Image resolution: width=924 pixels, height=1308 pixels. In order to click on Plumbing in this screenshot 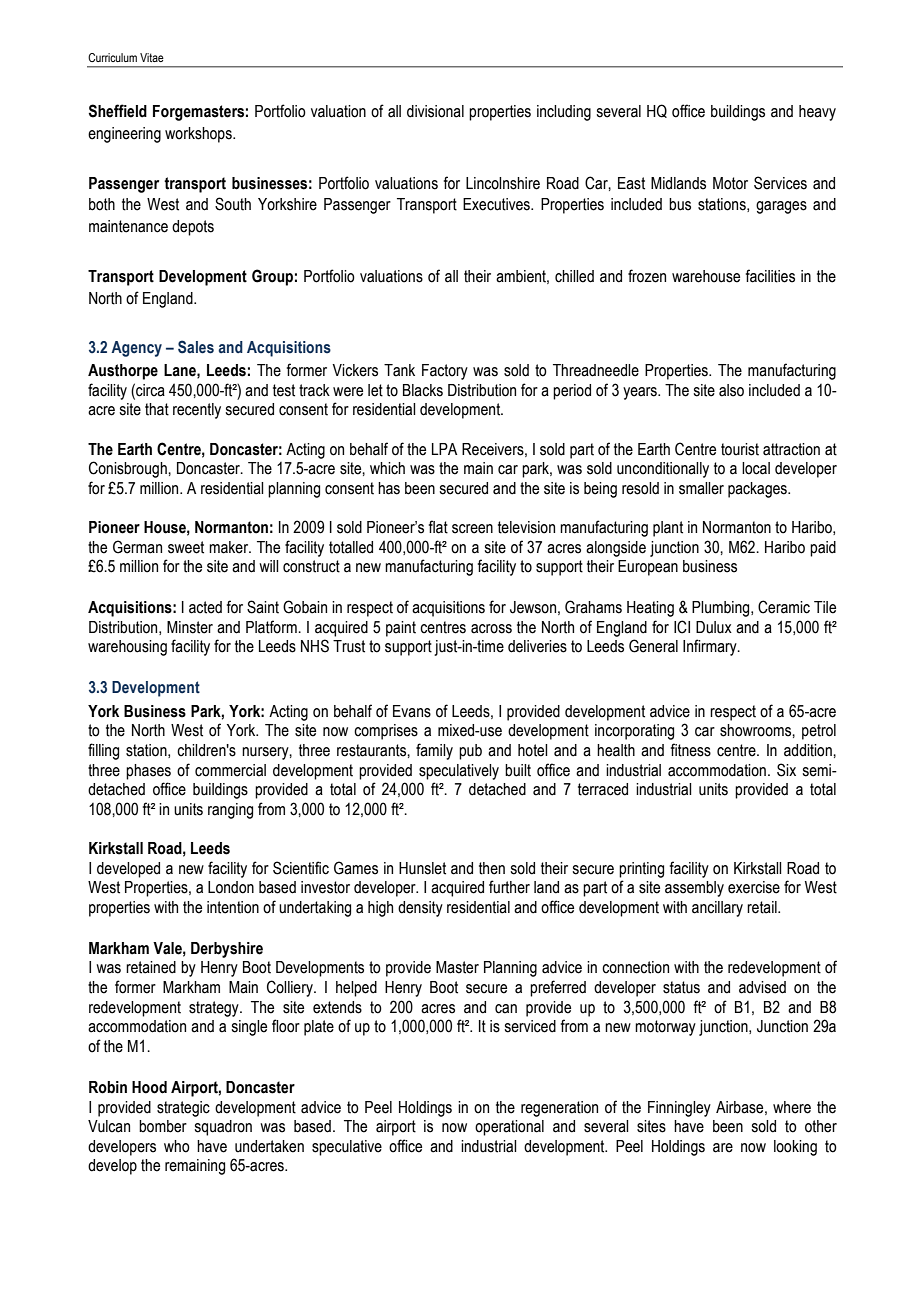, I will do `click(722, 609)`.
